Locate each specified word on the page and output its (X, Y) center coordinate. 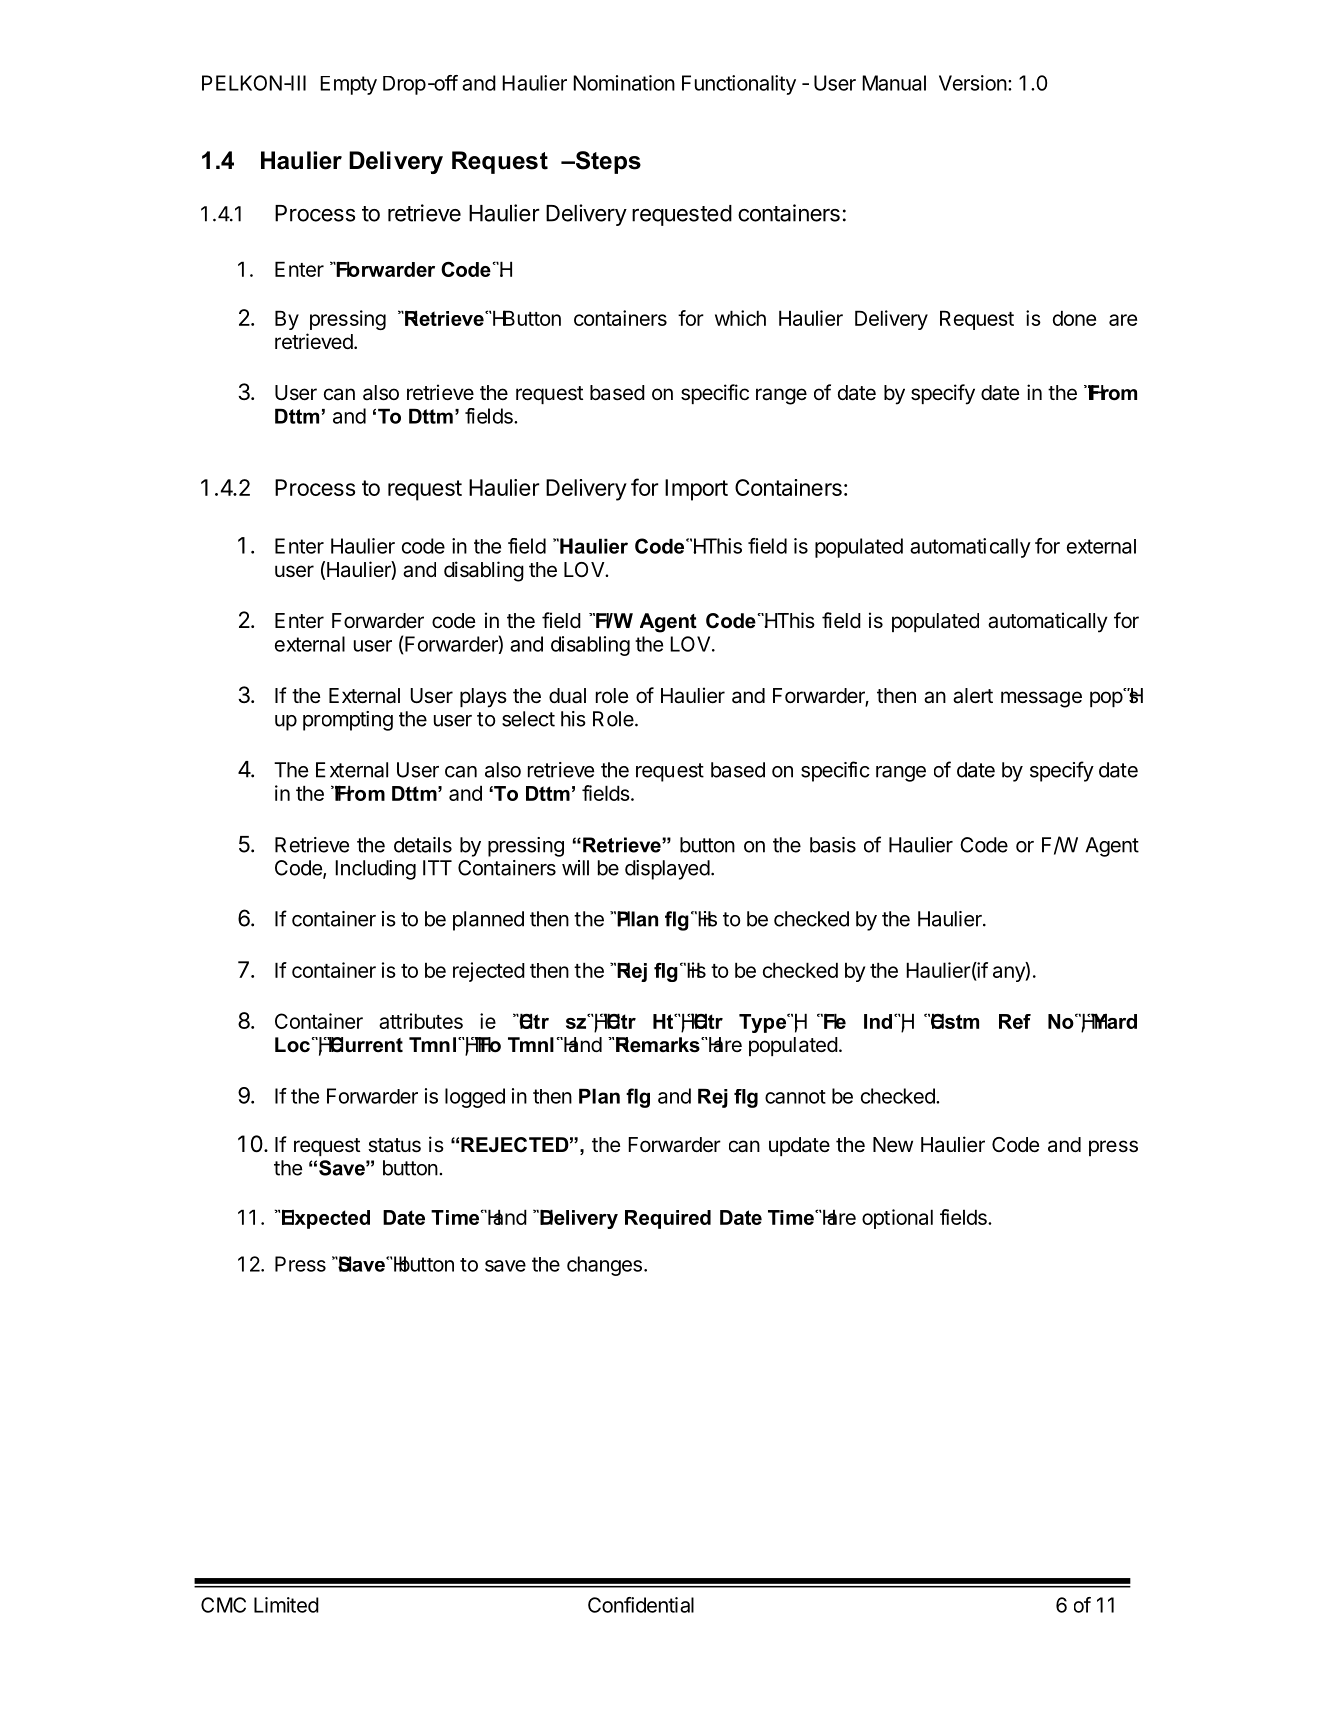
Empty (348, 85)
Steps (607, 162)
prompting (348, 721)
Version (973, 83)
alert (973, 696)
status (394, 1145)
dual (567, 696)
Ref (1015, 1021)
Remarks (659, 1045)
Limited (286, 1605)
